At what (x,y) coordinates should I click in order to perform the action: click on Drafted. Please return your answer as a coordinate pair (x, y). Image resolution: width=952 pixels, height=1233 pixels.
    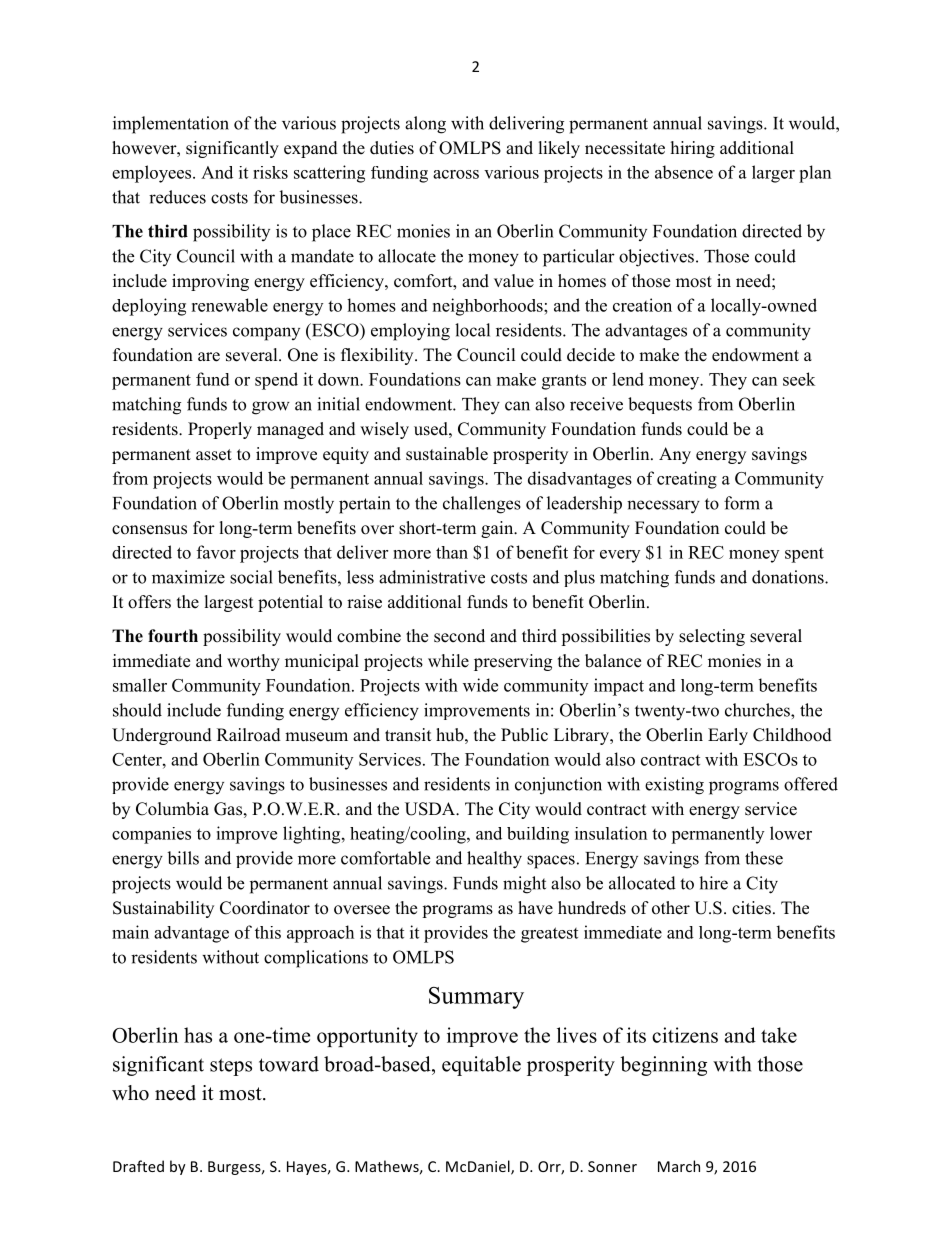
    Looking at the image, I should click on (138, 1166).
